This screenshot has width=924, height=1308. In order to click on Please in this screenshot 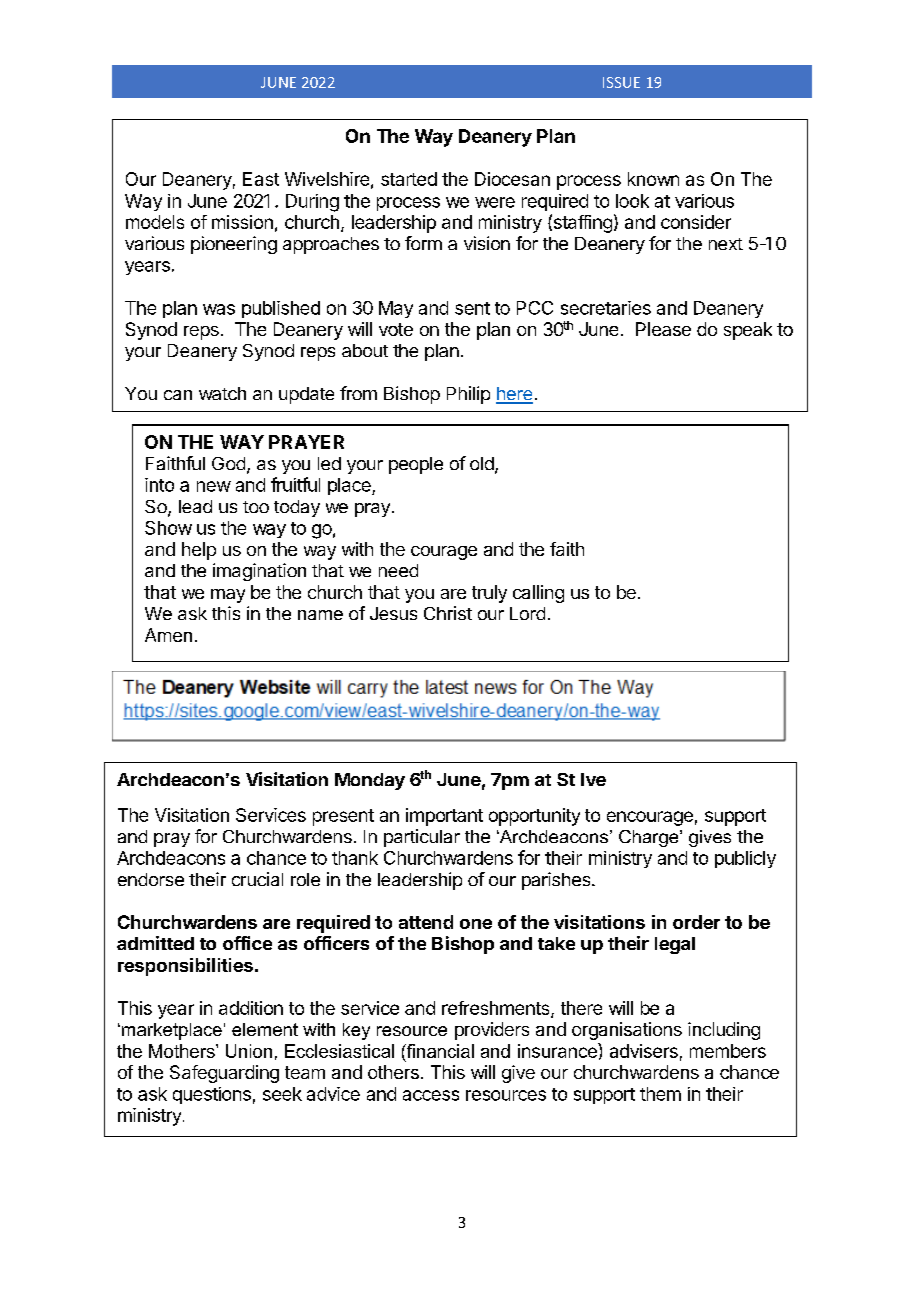, I will do `click(663, 329)`.
